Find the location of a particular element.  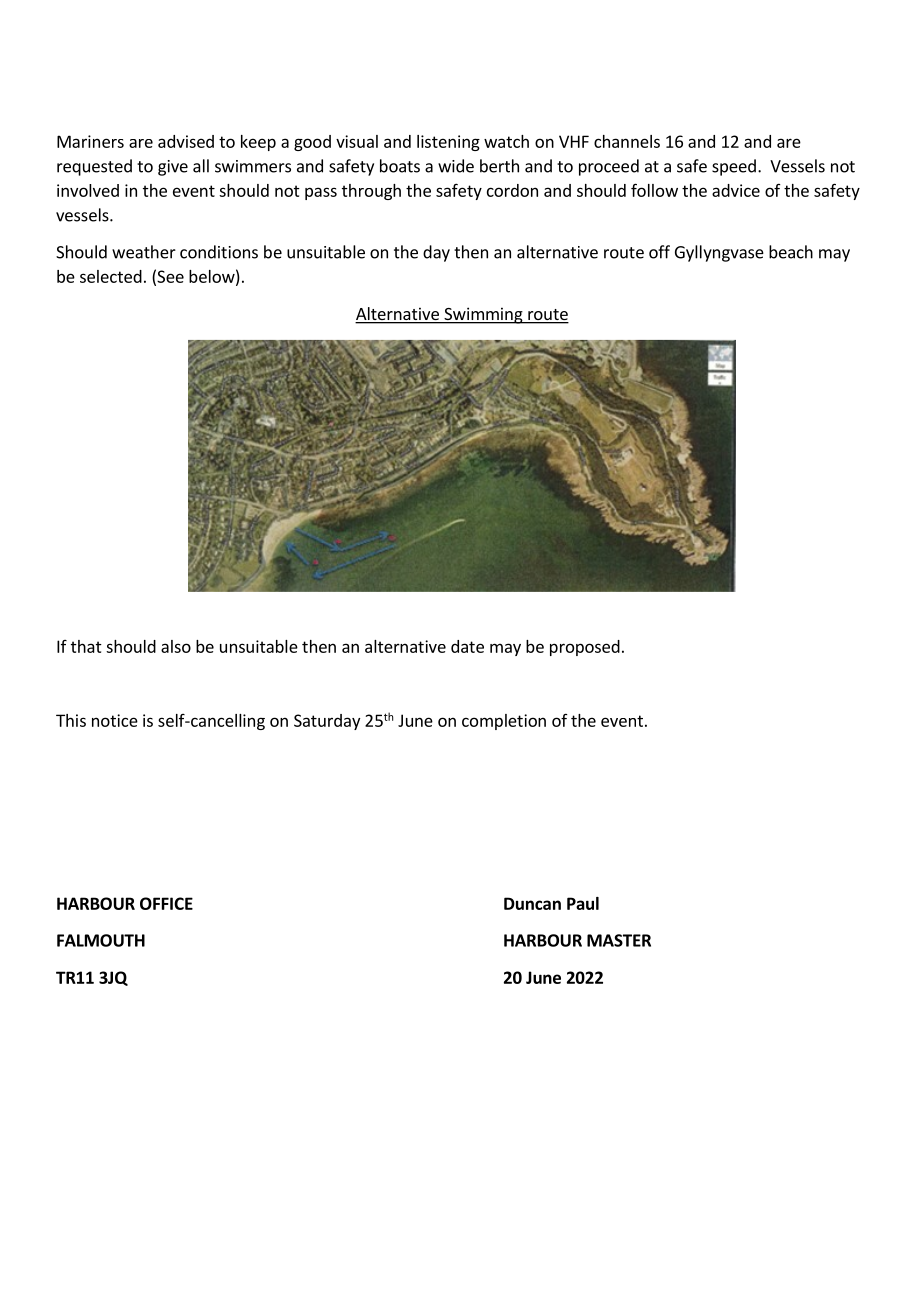

speed is located at coordinates (734, 167).
